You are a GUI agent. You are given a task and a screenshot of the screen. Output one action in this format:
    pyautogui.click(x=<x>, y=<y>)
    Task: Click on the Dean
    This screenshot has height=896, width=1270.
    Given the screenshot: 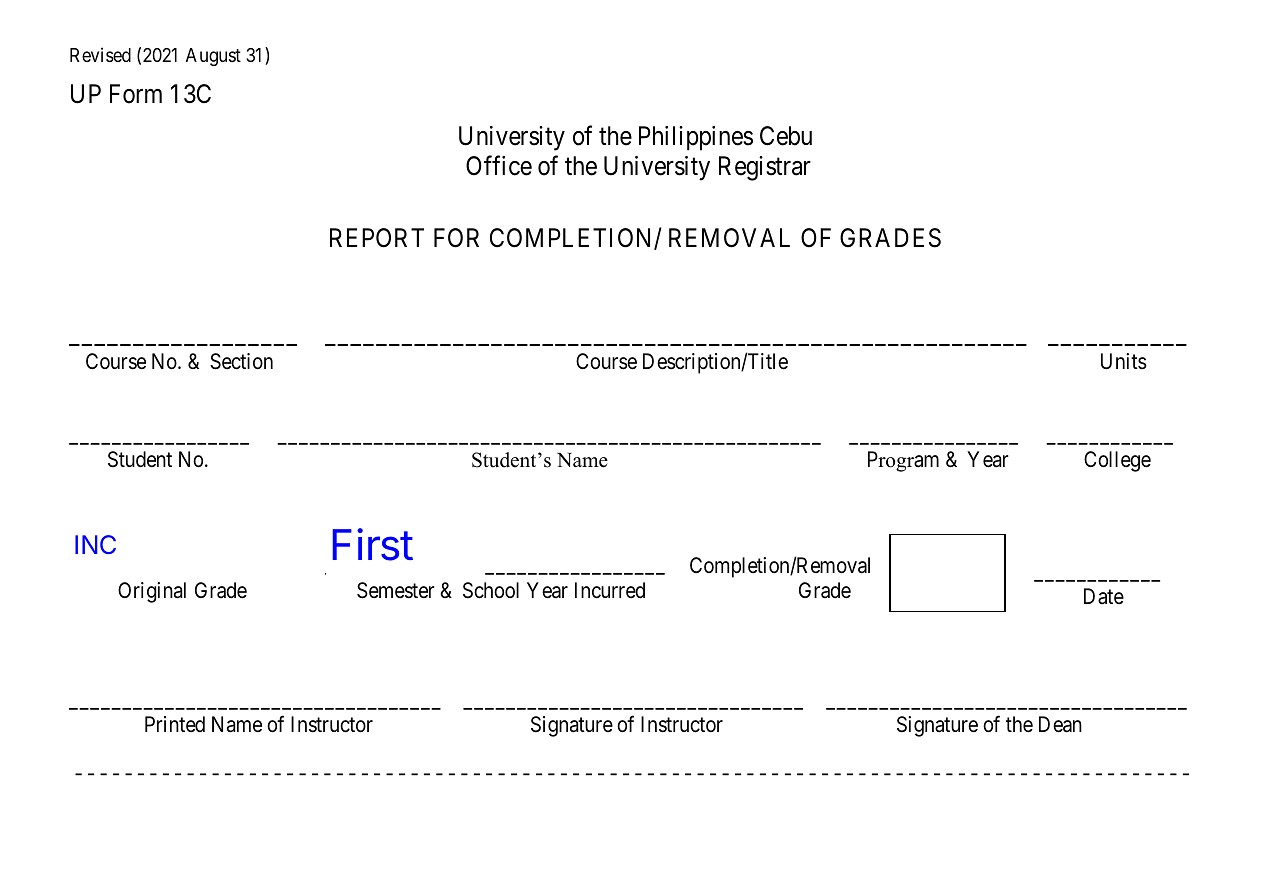 What is the action you would take?
    pyautogui.click(x=1060, y=724)
